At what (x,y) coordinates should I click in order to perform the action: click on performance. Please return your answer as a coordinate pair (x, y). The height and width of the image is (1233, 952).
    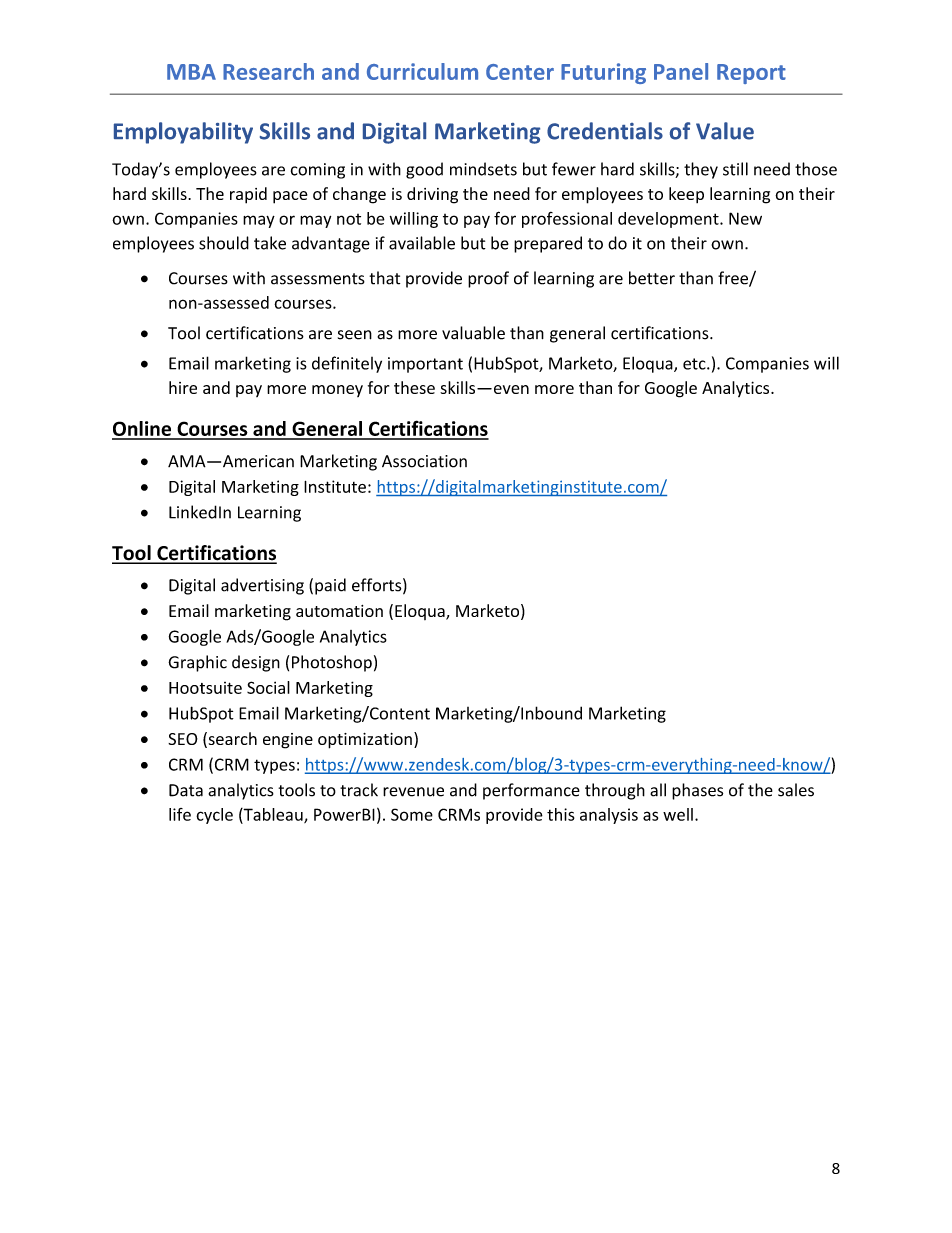
    Looking at the image, I should click on (531, 791).
